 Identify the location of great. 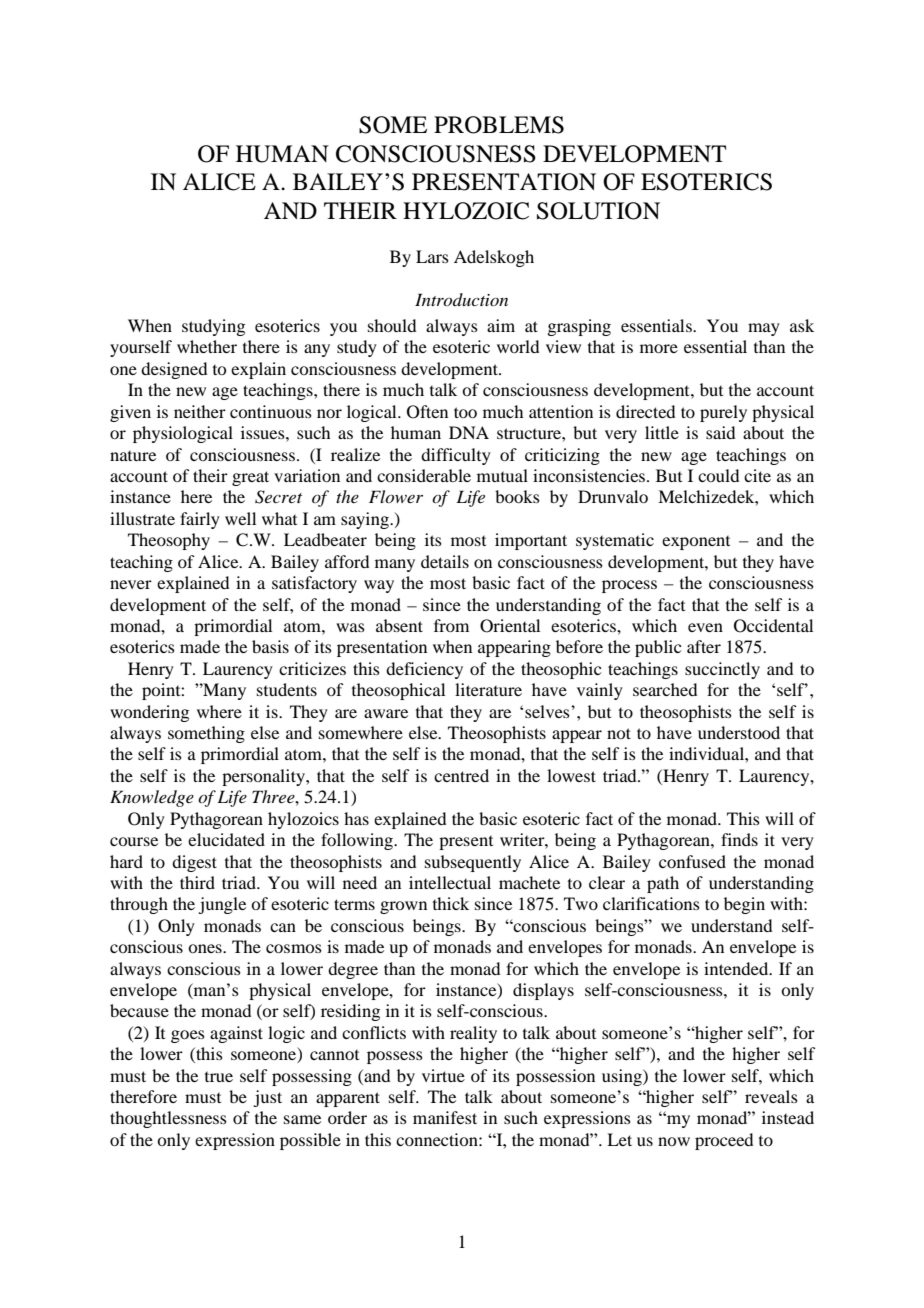
(250, 478).
